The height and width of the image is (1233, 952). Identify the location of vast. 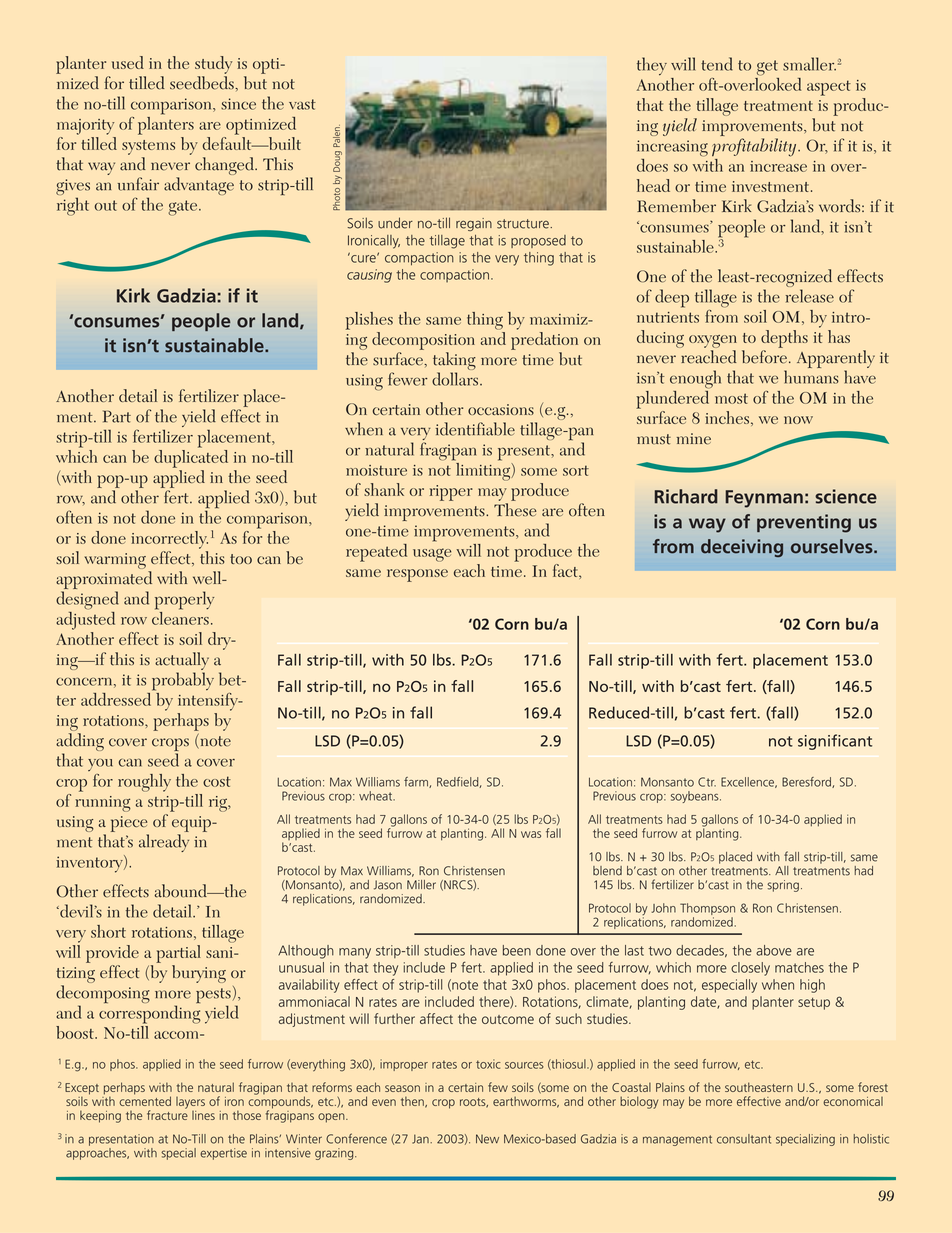
(302, 104).
